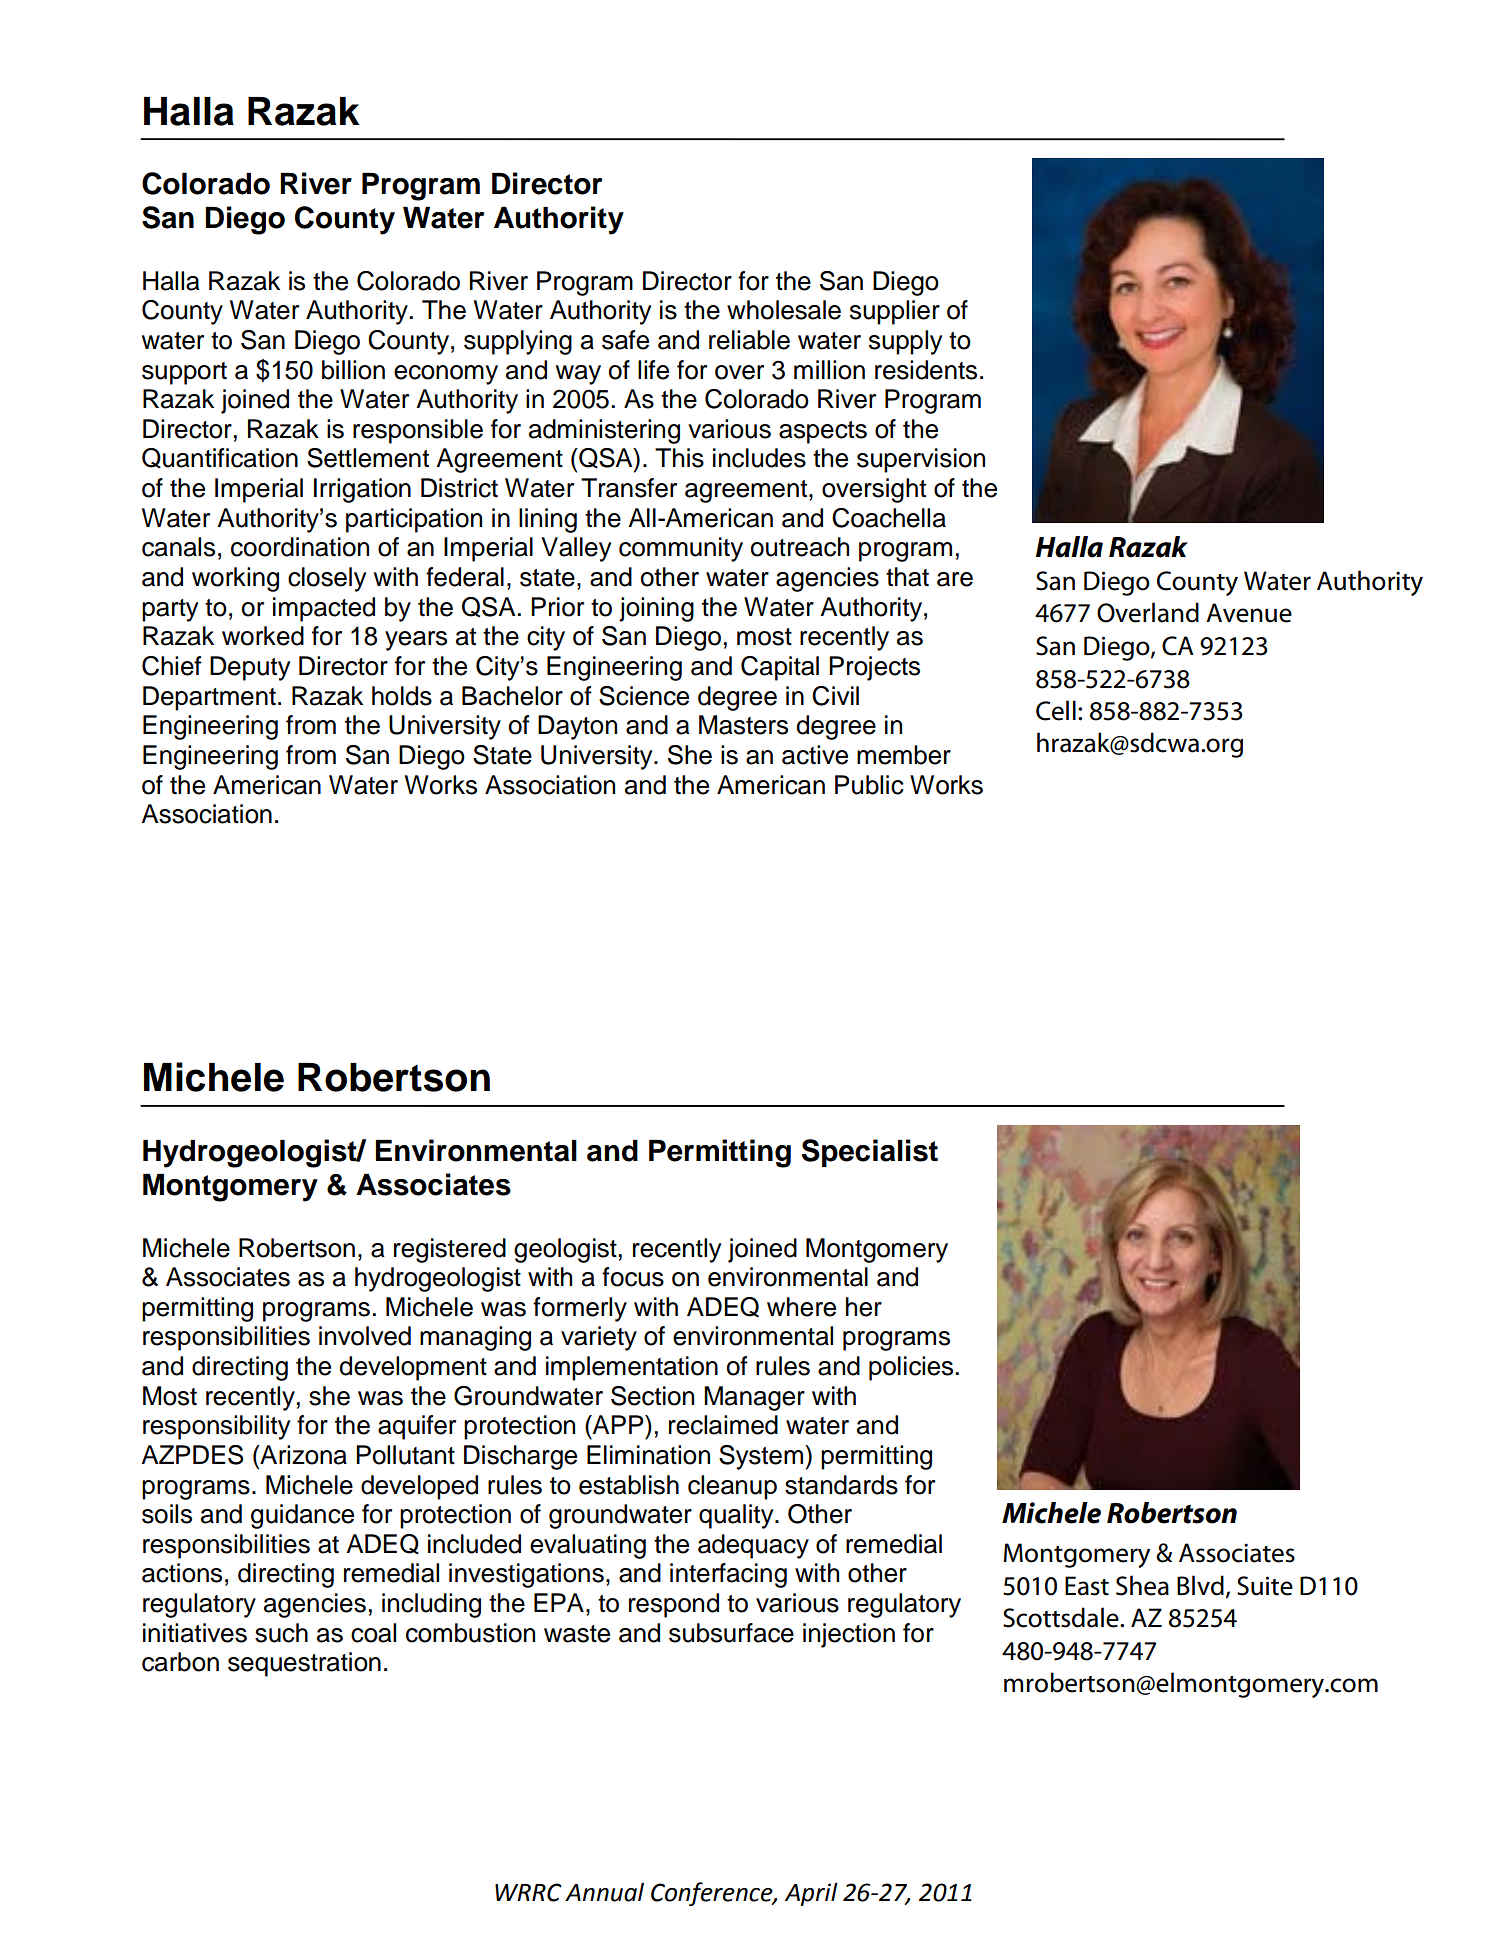  What do you see at coordinates (1062, 1617) in the screenshot?
I see `Scottsdale` at bounding box center [1062, 1617].
